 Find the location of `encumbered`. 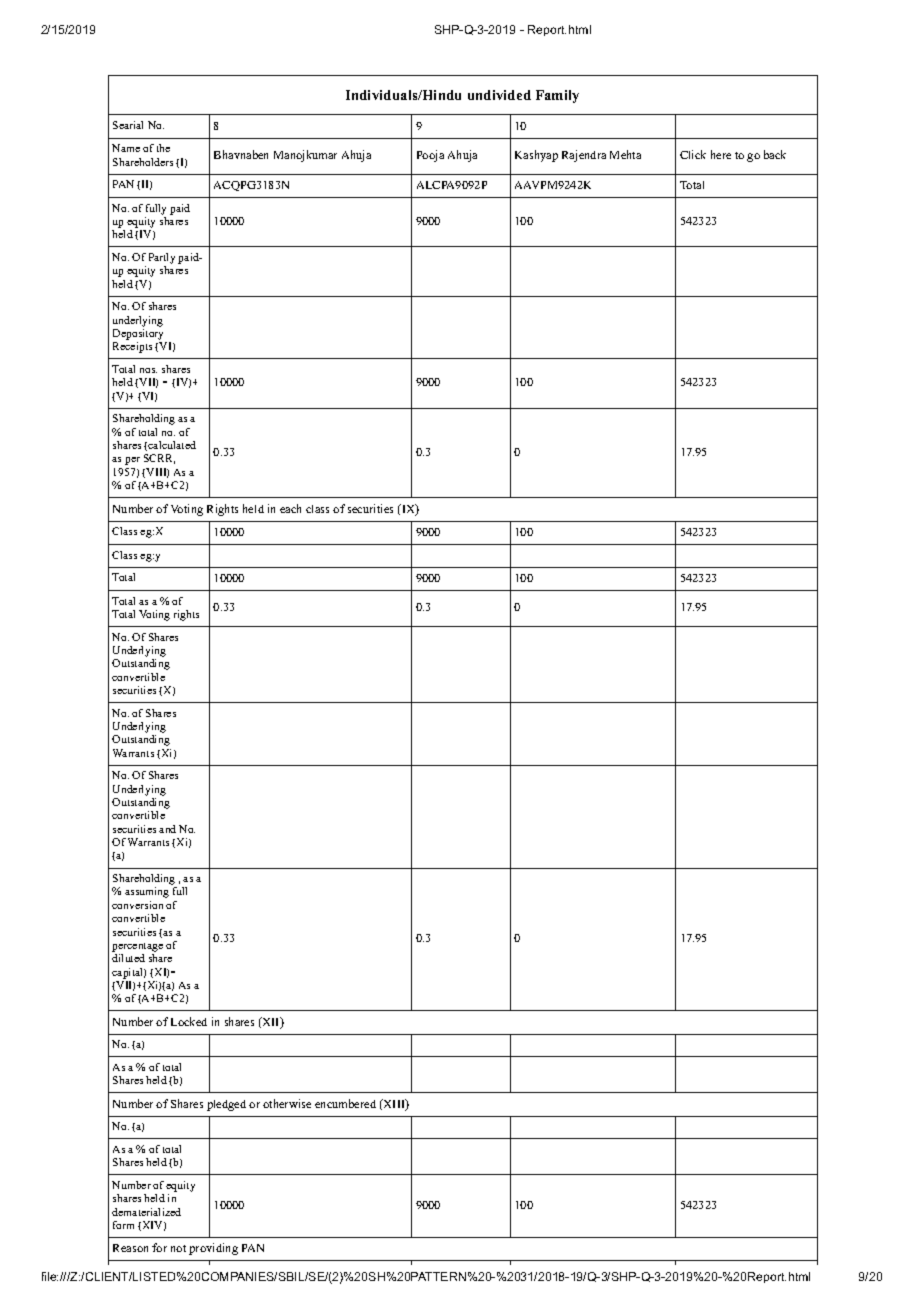

encumbered is located at coordinates (345, 1103).
